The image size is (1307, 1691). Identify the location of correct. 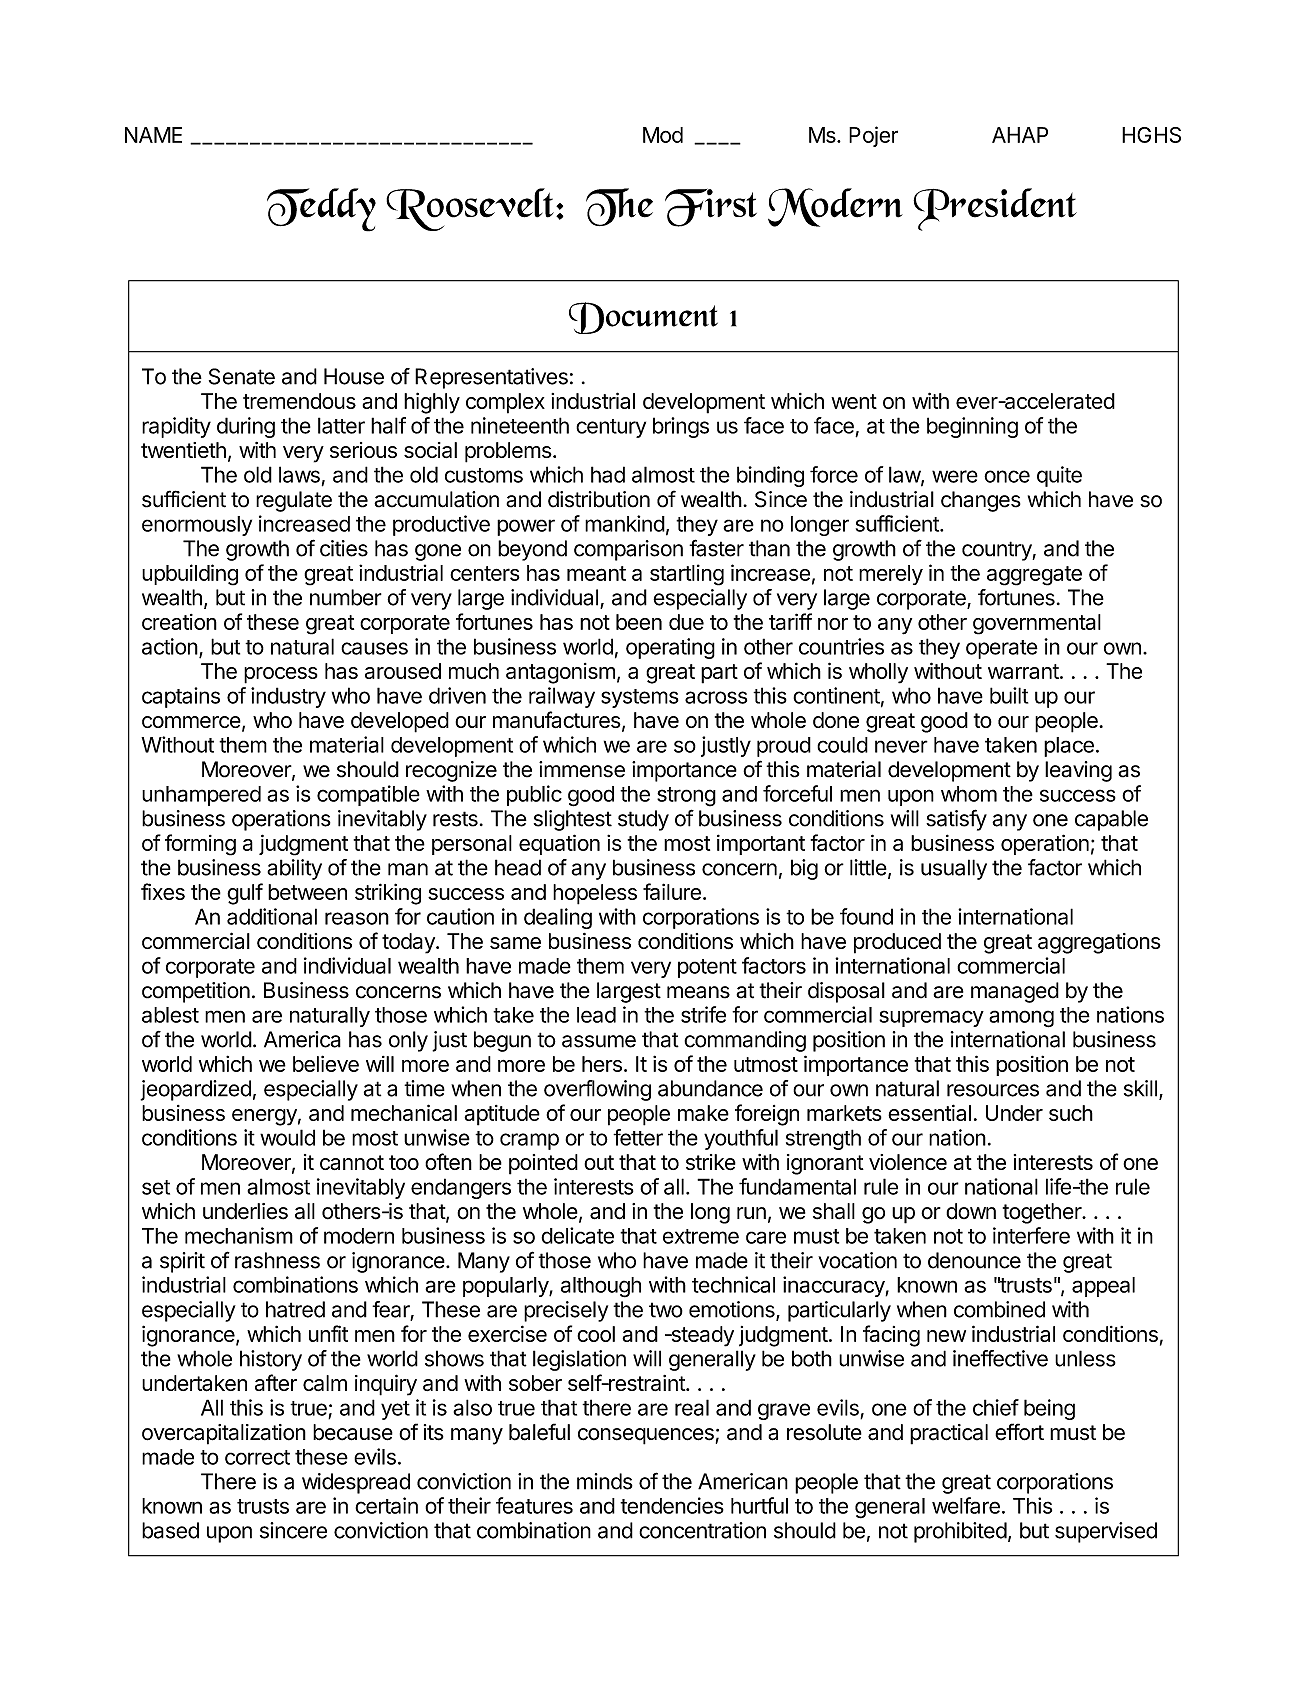
(257, 1457).
